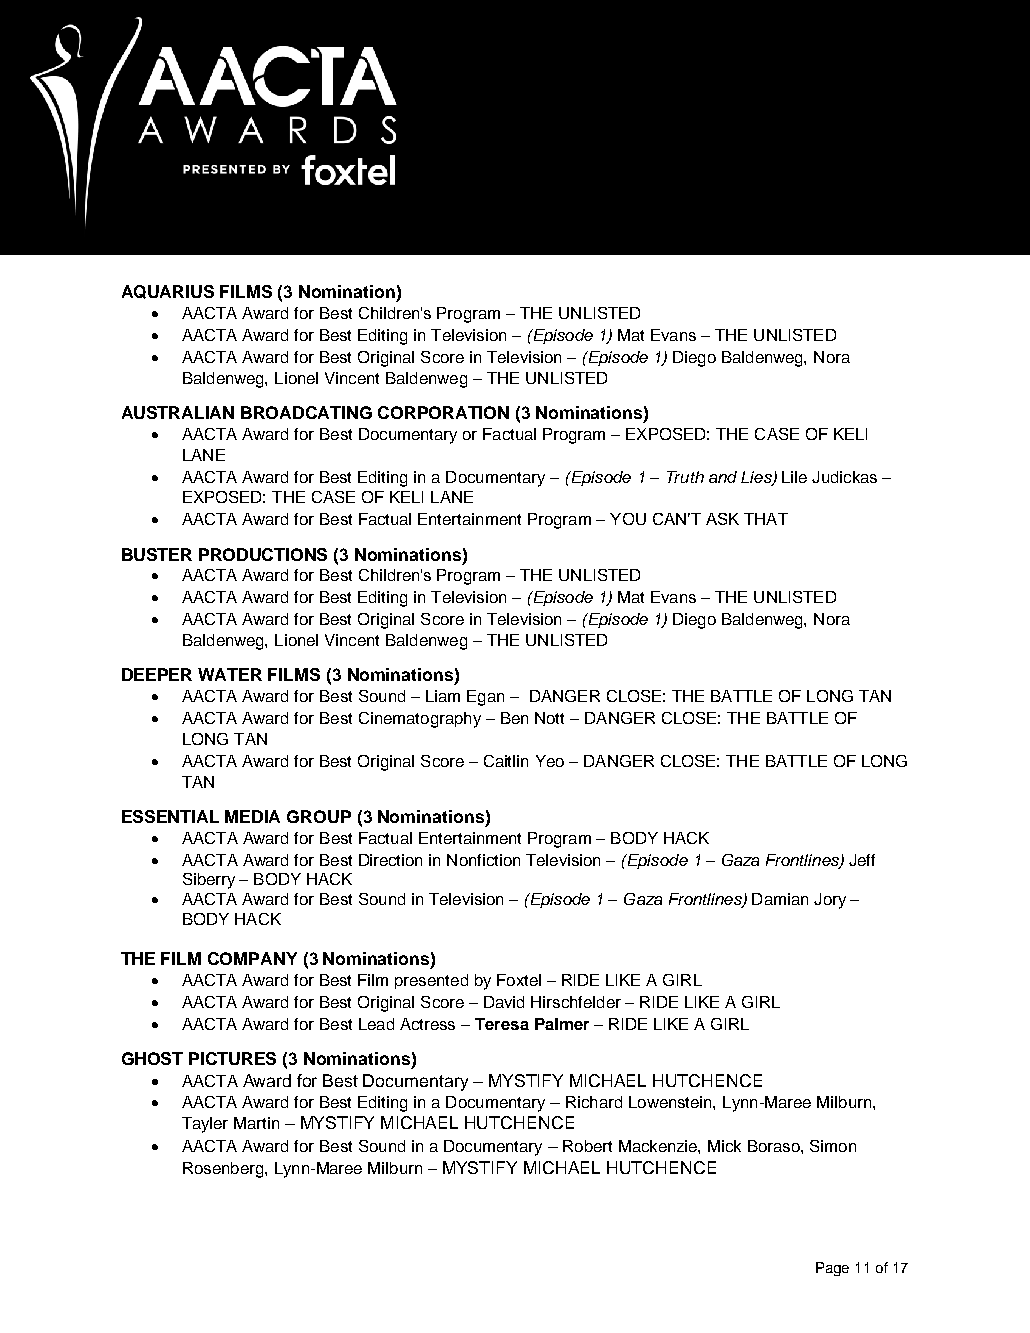  Describe the element at coordinates (628, 519) in the page. I see `YOU` at that location.
